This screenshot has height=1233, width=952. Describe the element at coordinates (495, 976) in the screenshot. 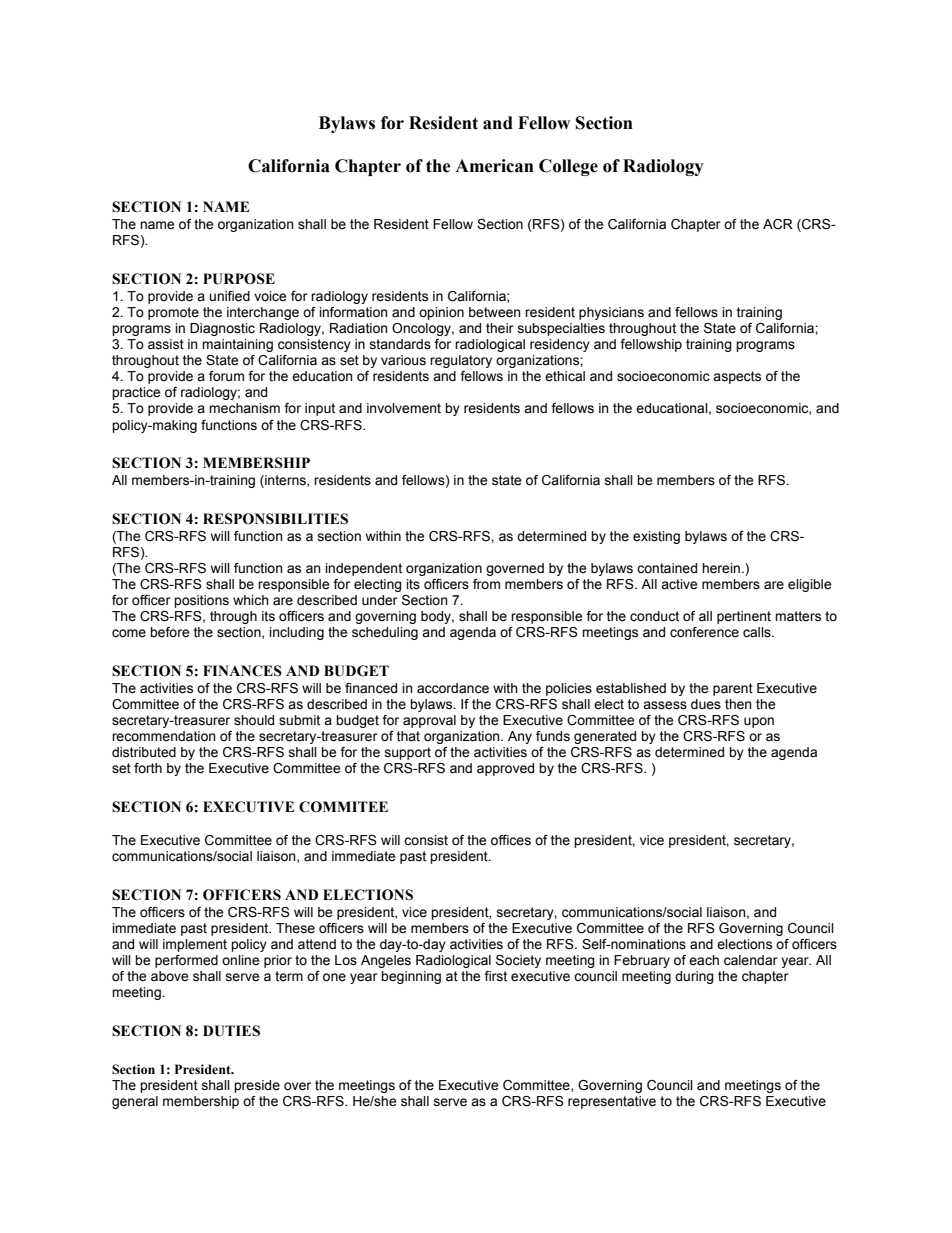

I see `first` at that location.
